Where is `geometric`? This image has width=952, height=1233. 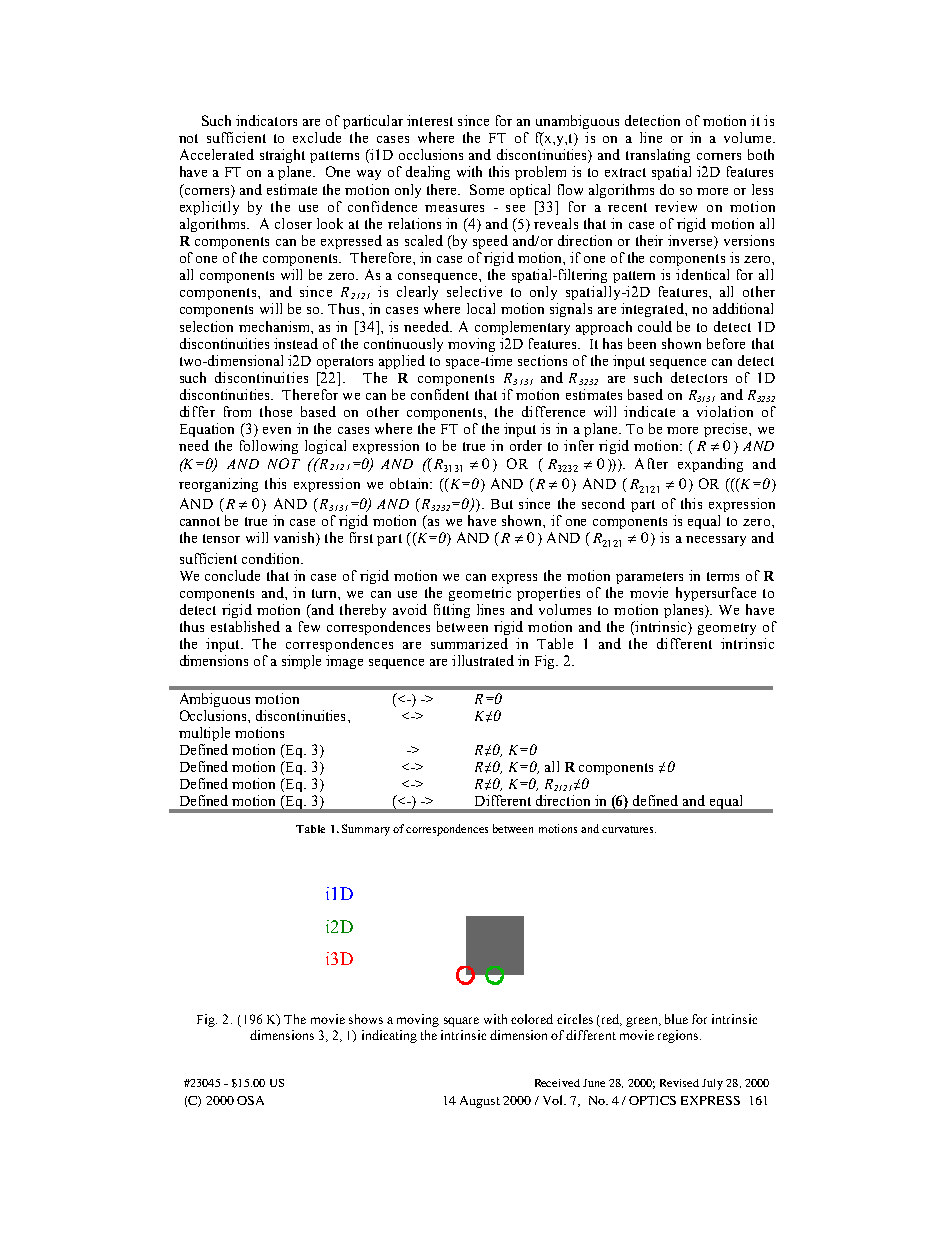 geometric is located at coordinates (480, 594).
